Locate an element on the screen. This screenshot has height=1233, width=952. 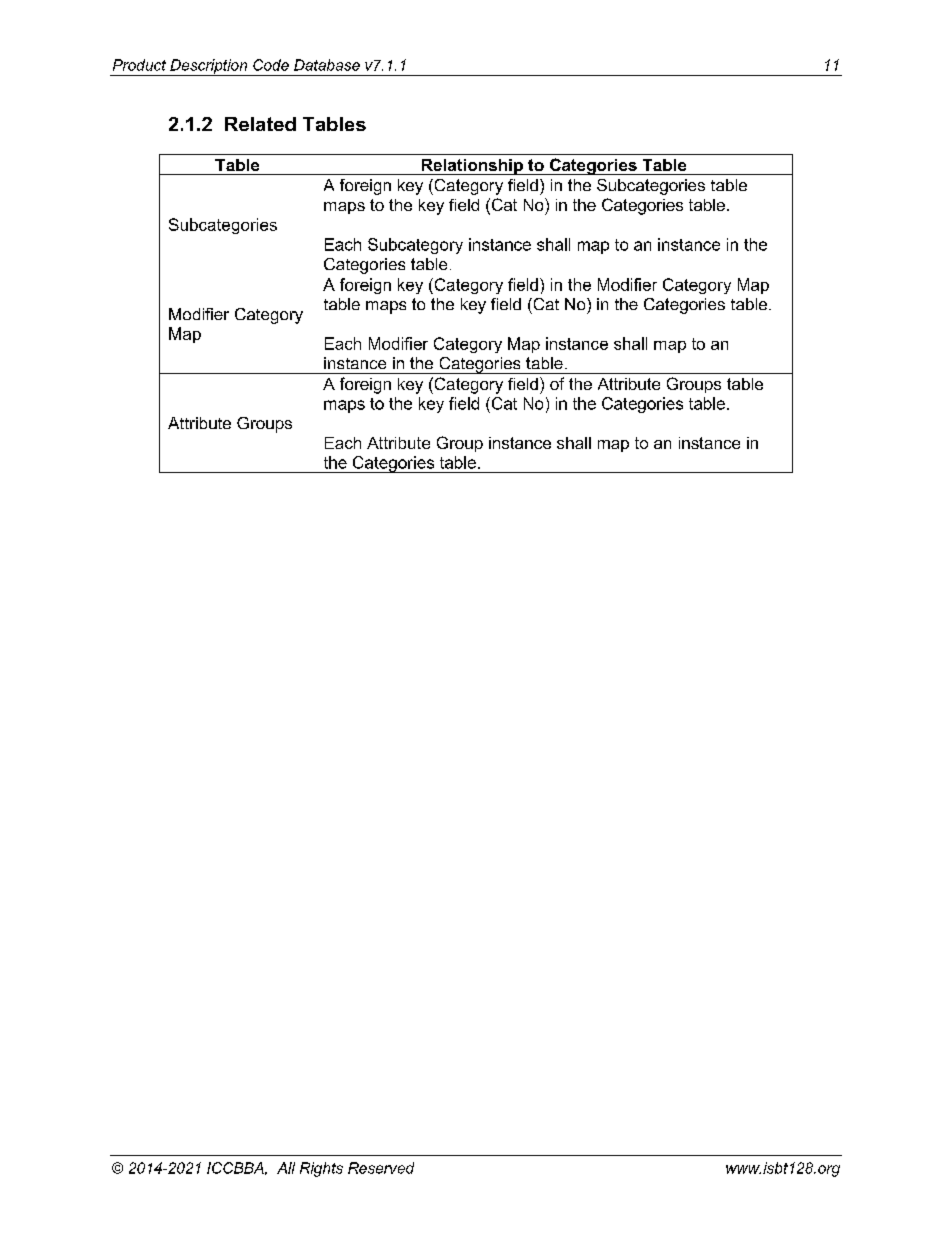
Rights is located at coordinates (321, 1169).
